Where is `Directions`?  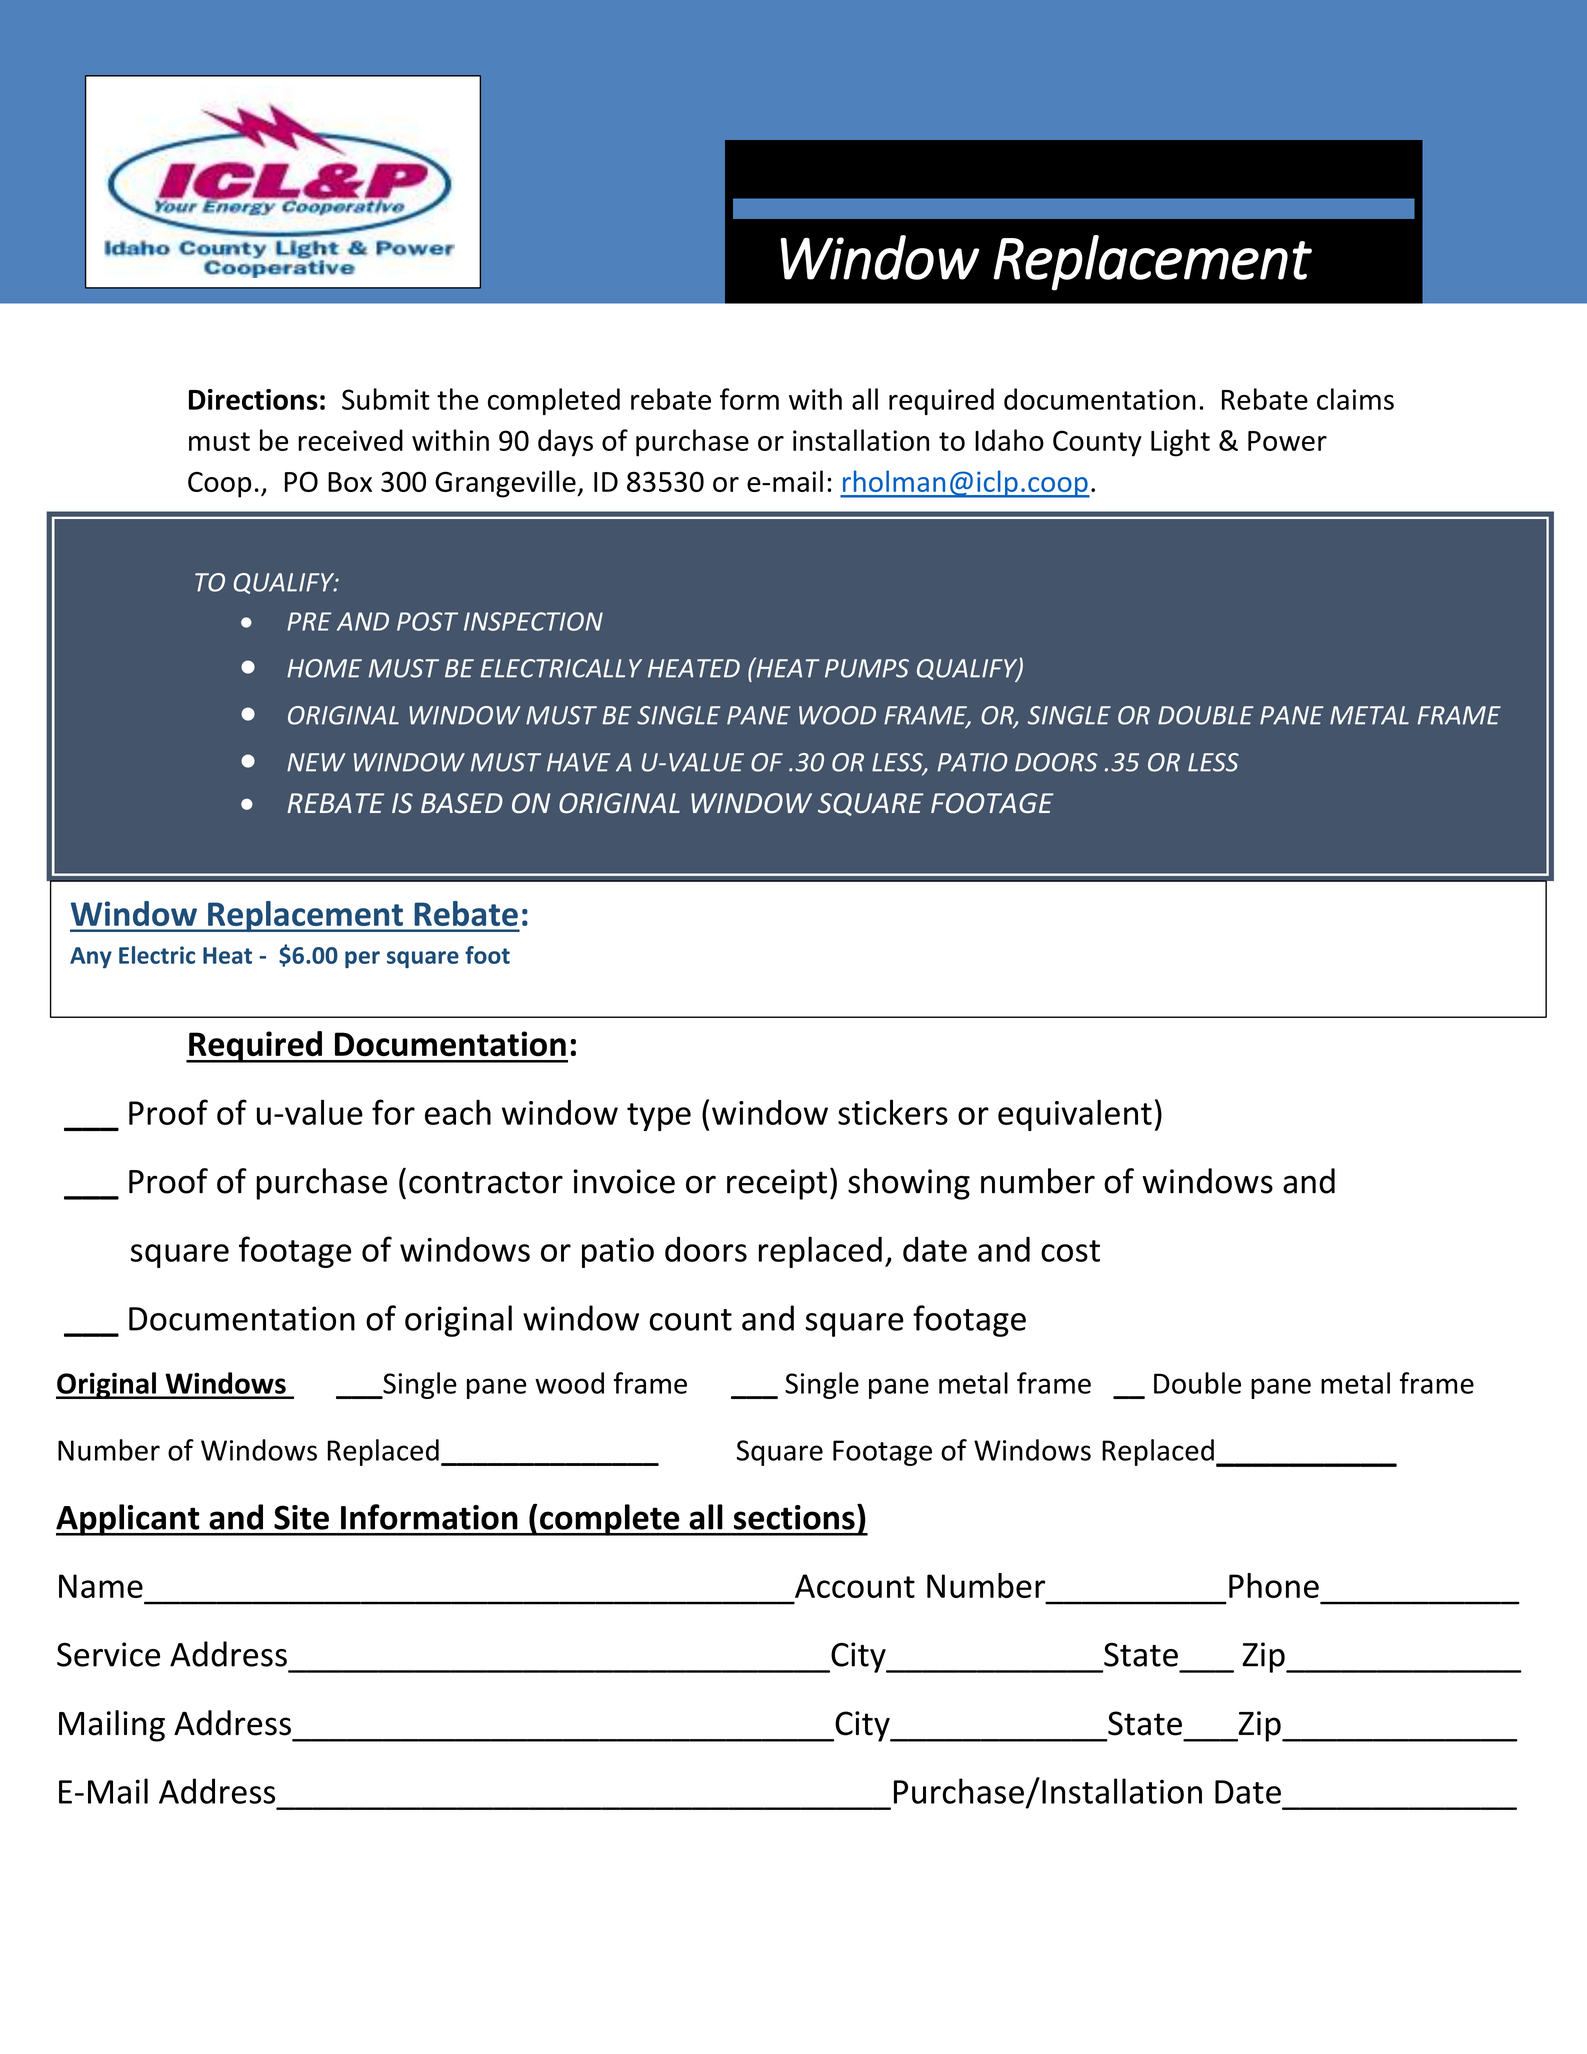 Directions is located at coordinates (253, 399).
